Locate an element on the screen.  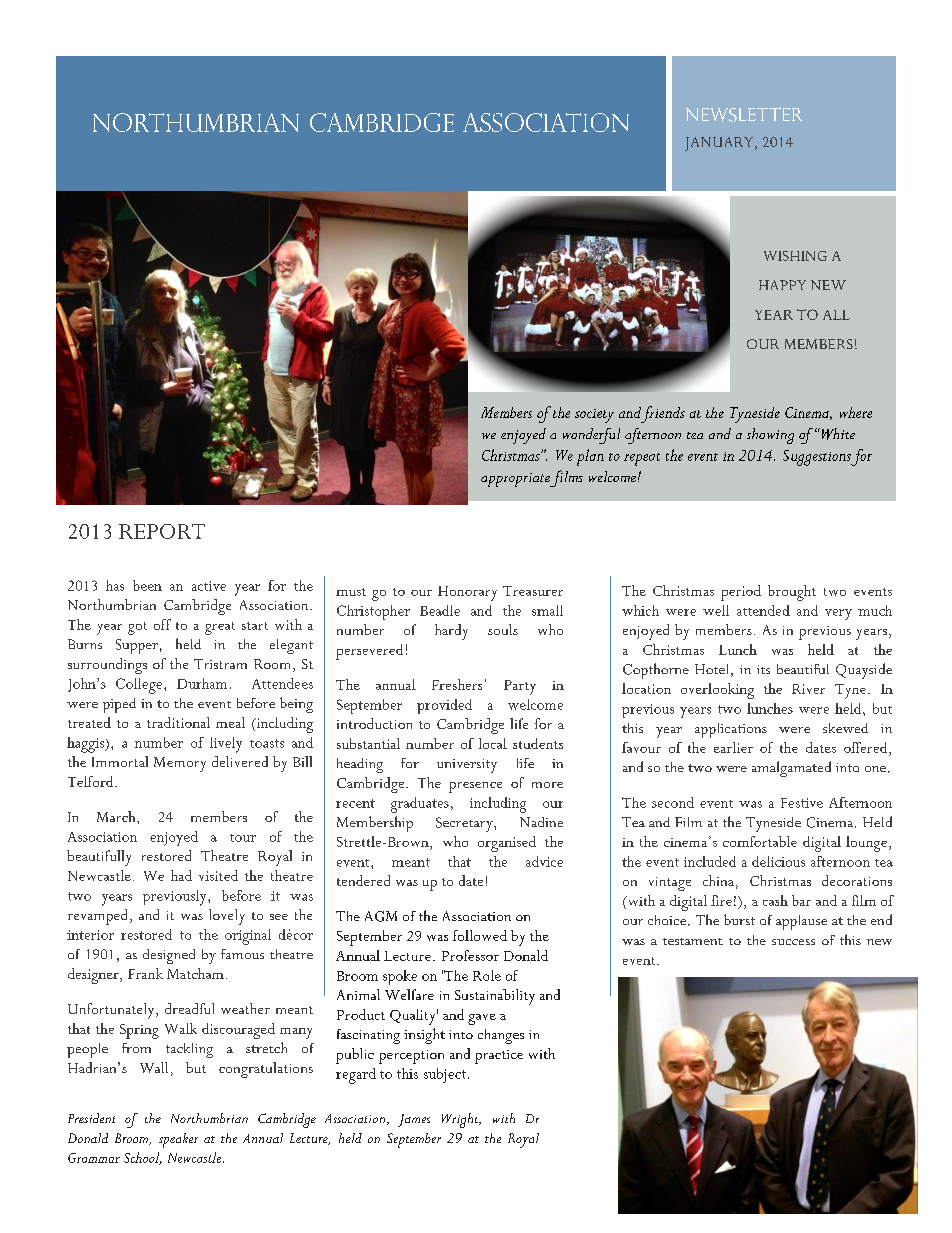
JANUARY is located at coordinates (719, 144).
